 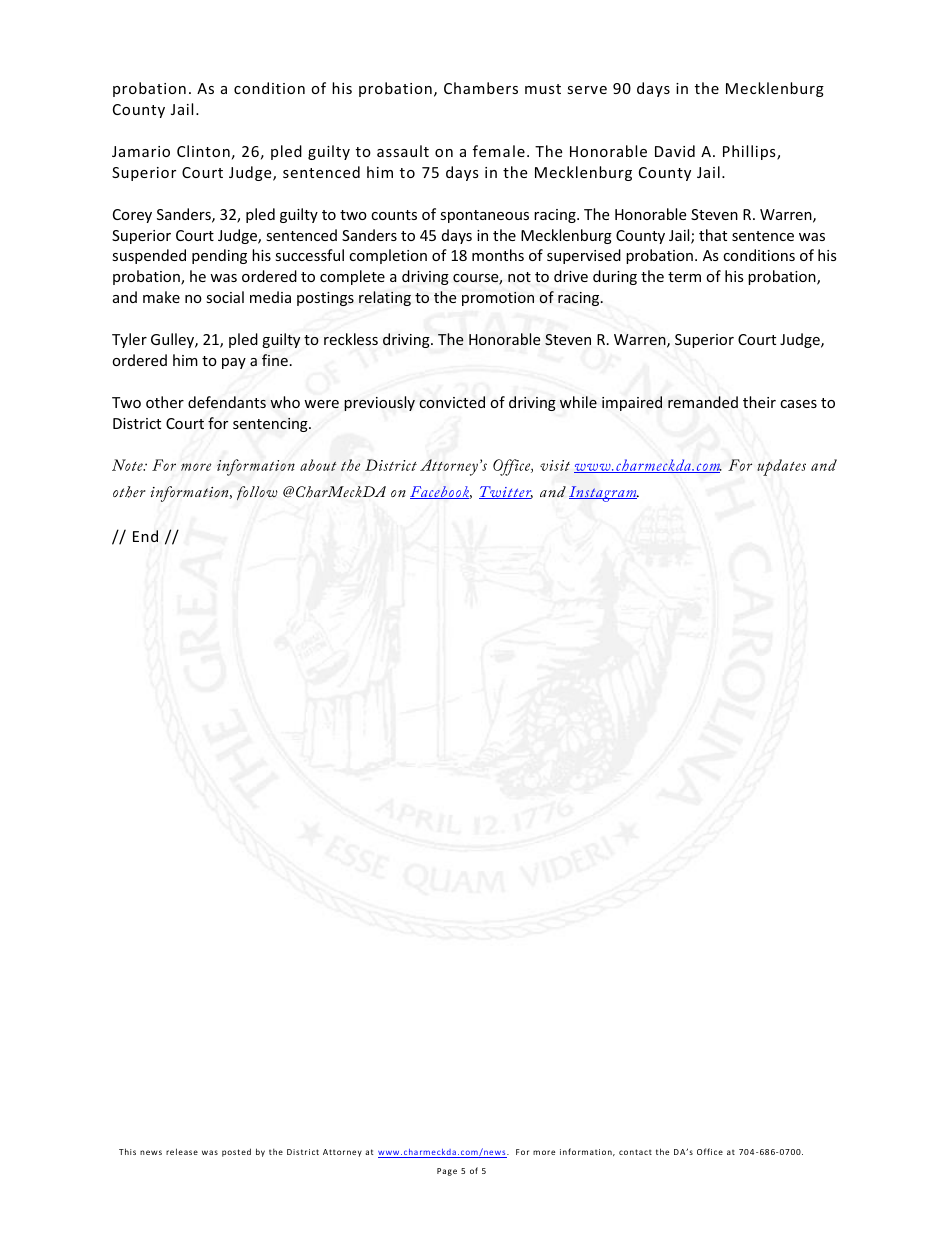 What do you see at coordinates (452, 402) in the document?
I see `convicted` at bounding box center [452, 402].
